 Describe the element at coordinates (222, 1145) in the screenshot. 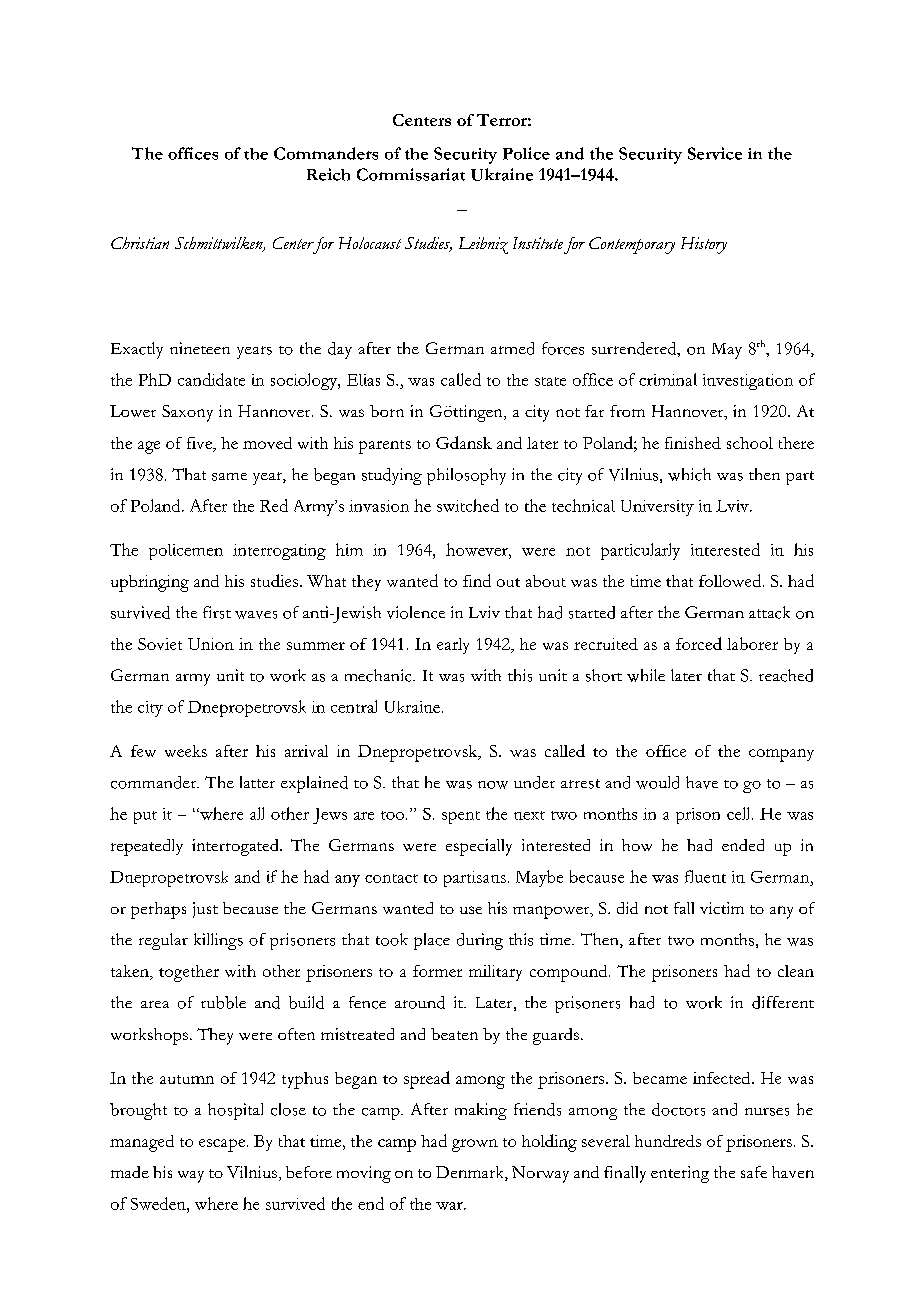

I see `escape` at that location.
